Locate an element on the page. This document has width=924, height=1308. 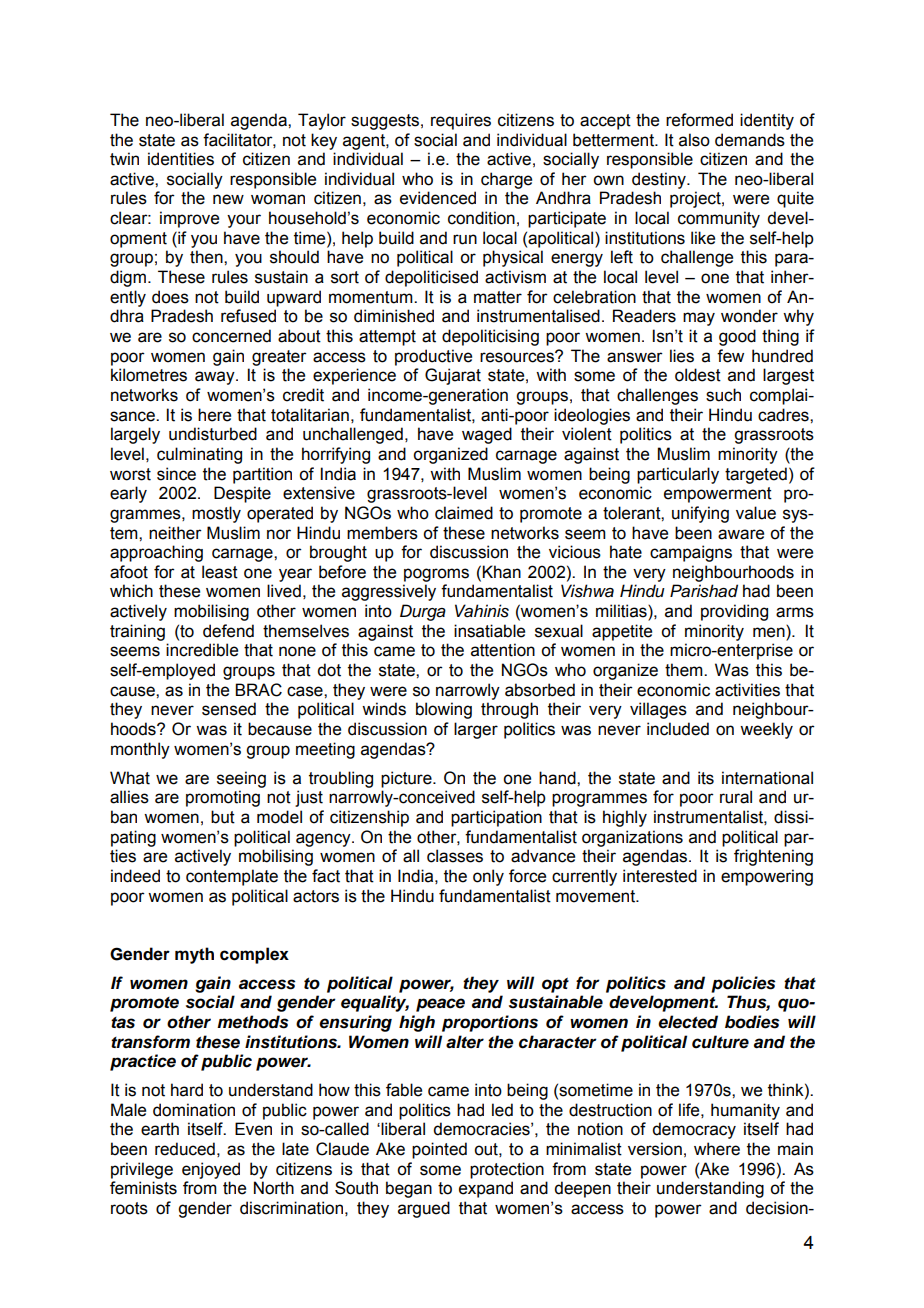
classes is located at coordinates (455, 856).
